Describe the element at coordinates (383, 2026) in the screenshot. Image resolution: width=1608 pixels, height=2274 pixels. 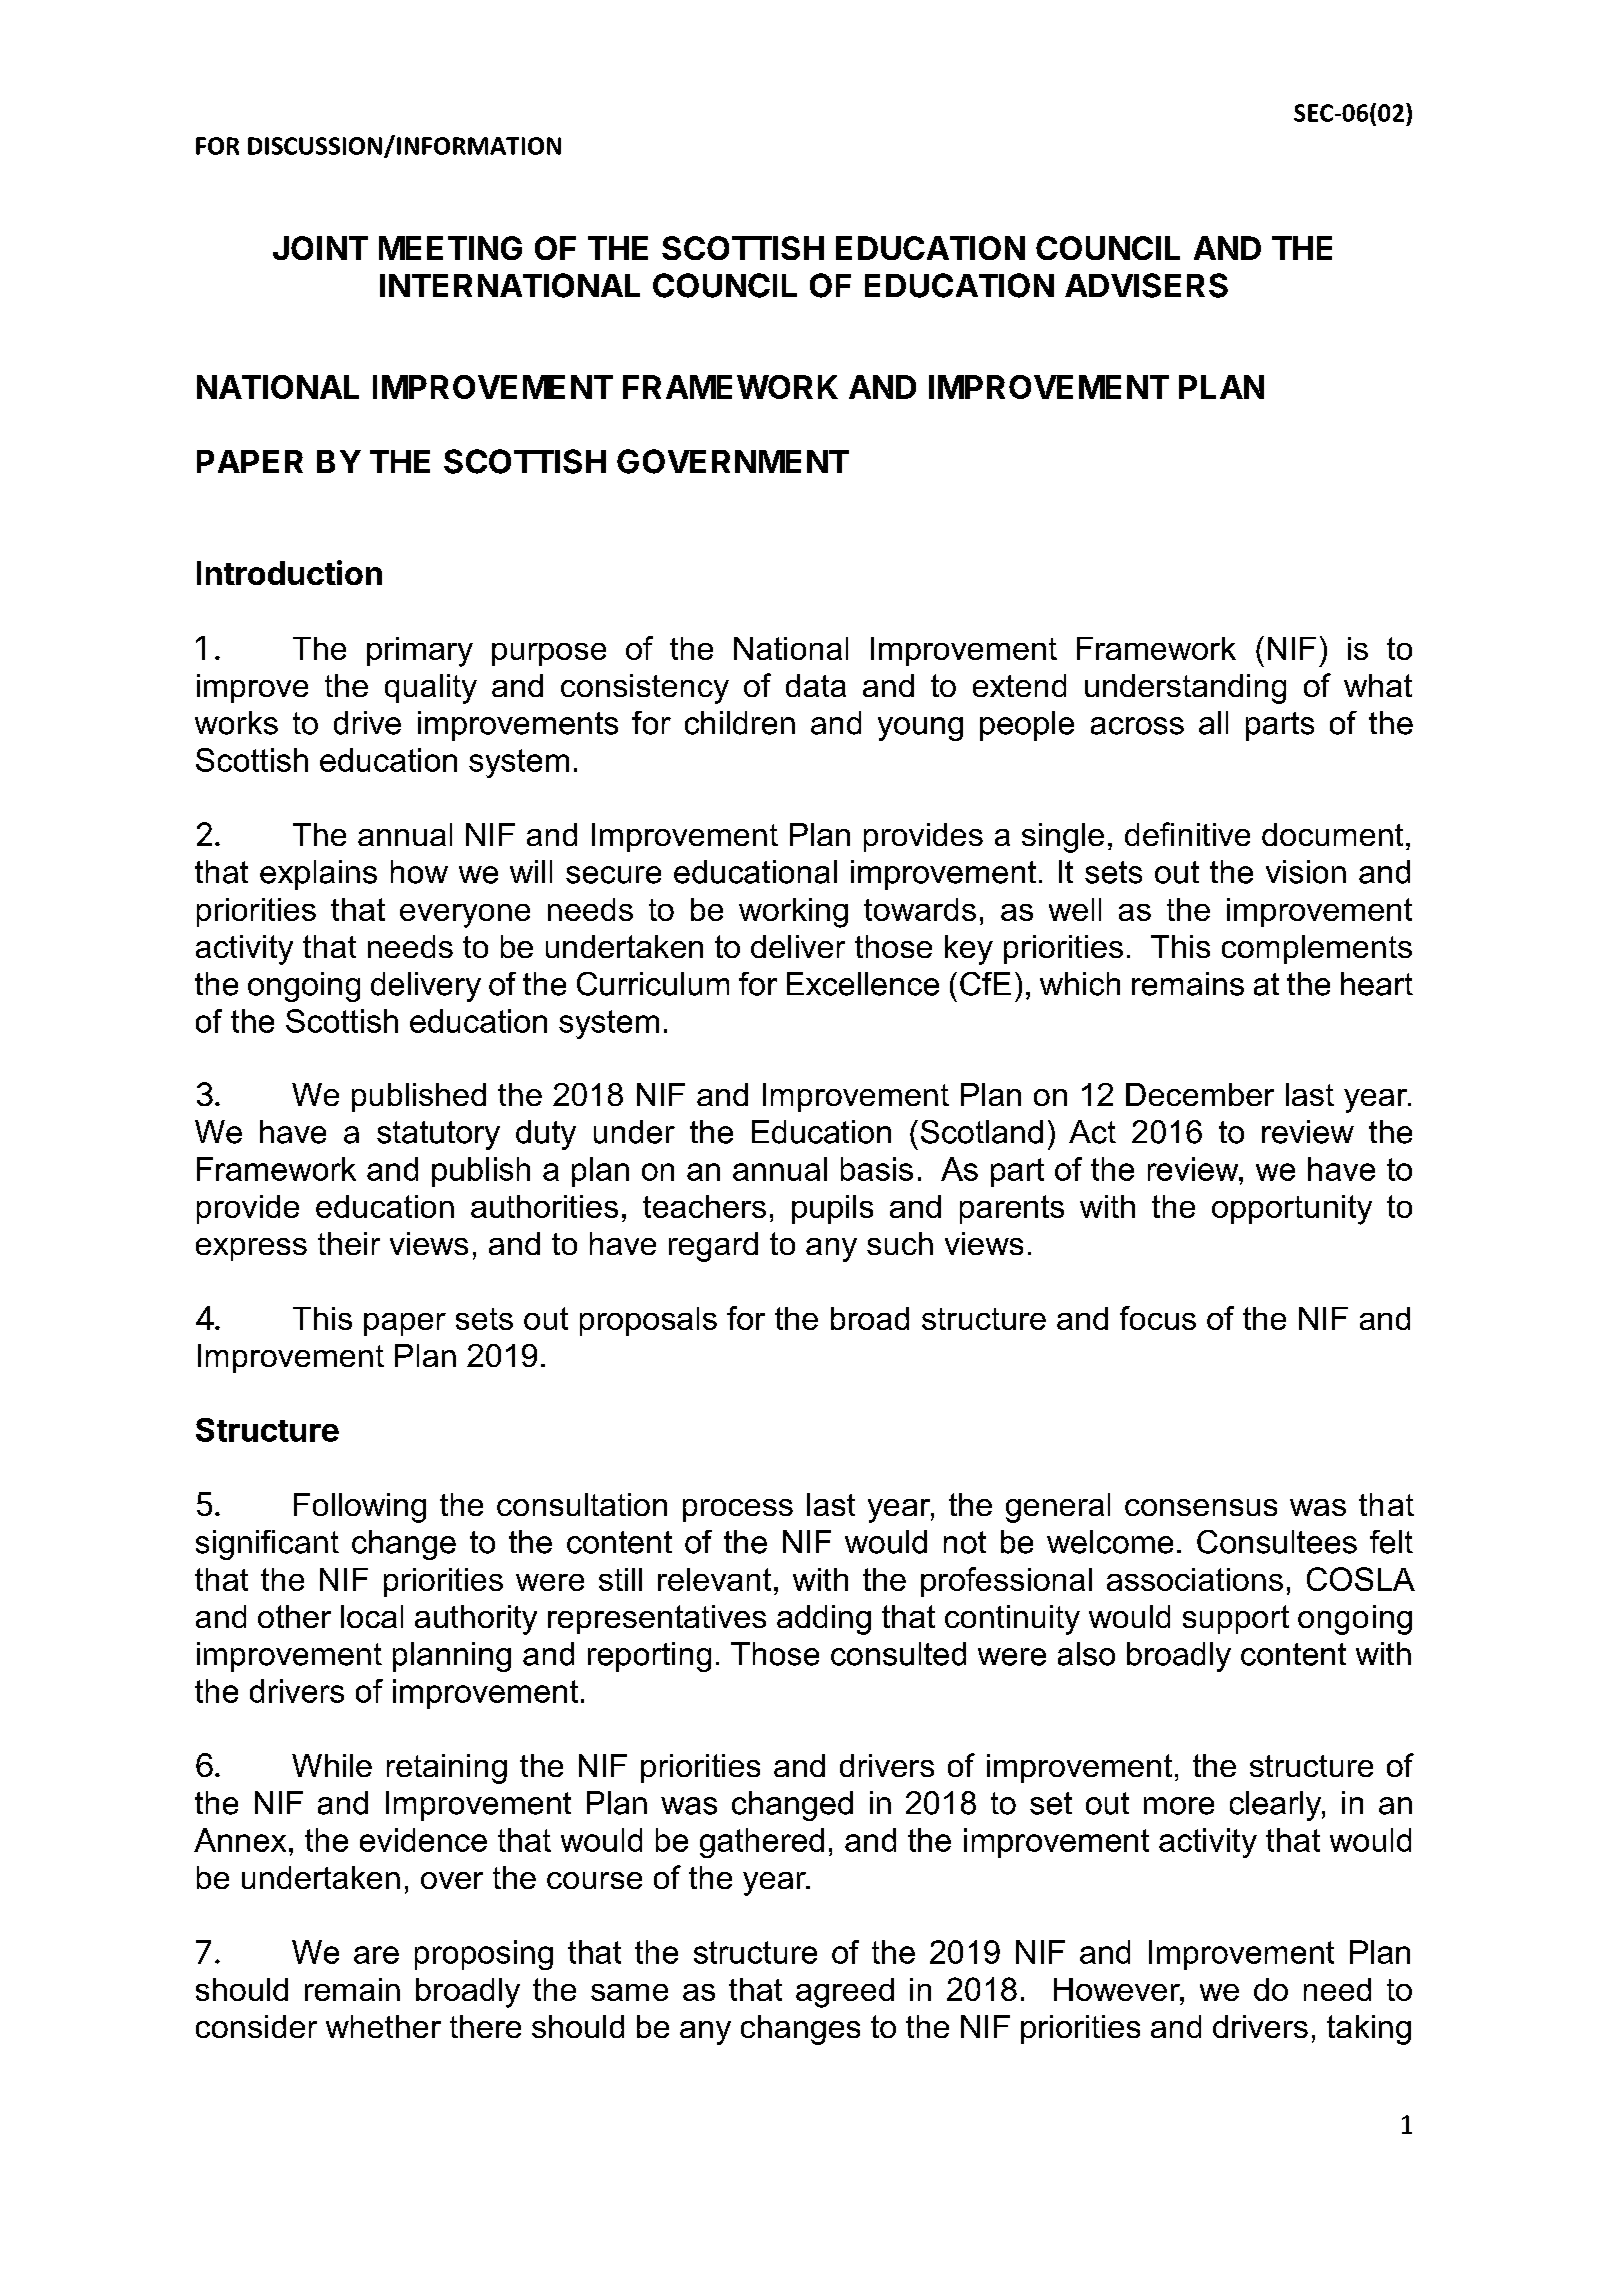
I see `whether` at that location.
